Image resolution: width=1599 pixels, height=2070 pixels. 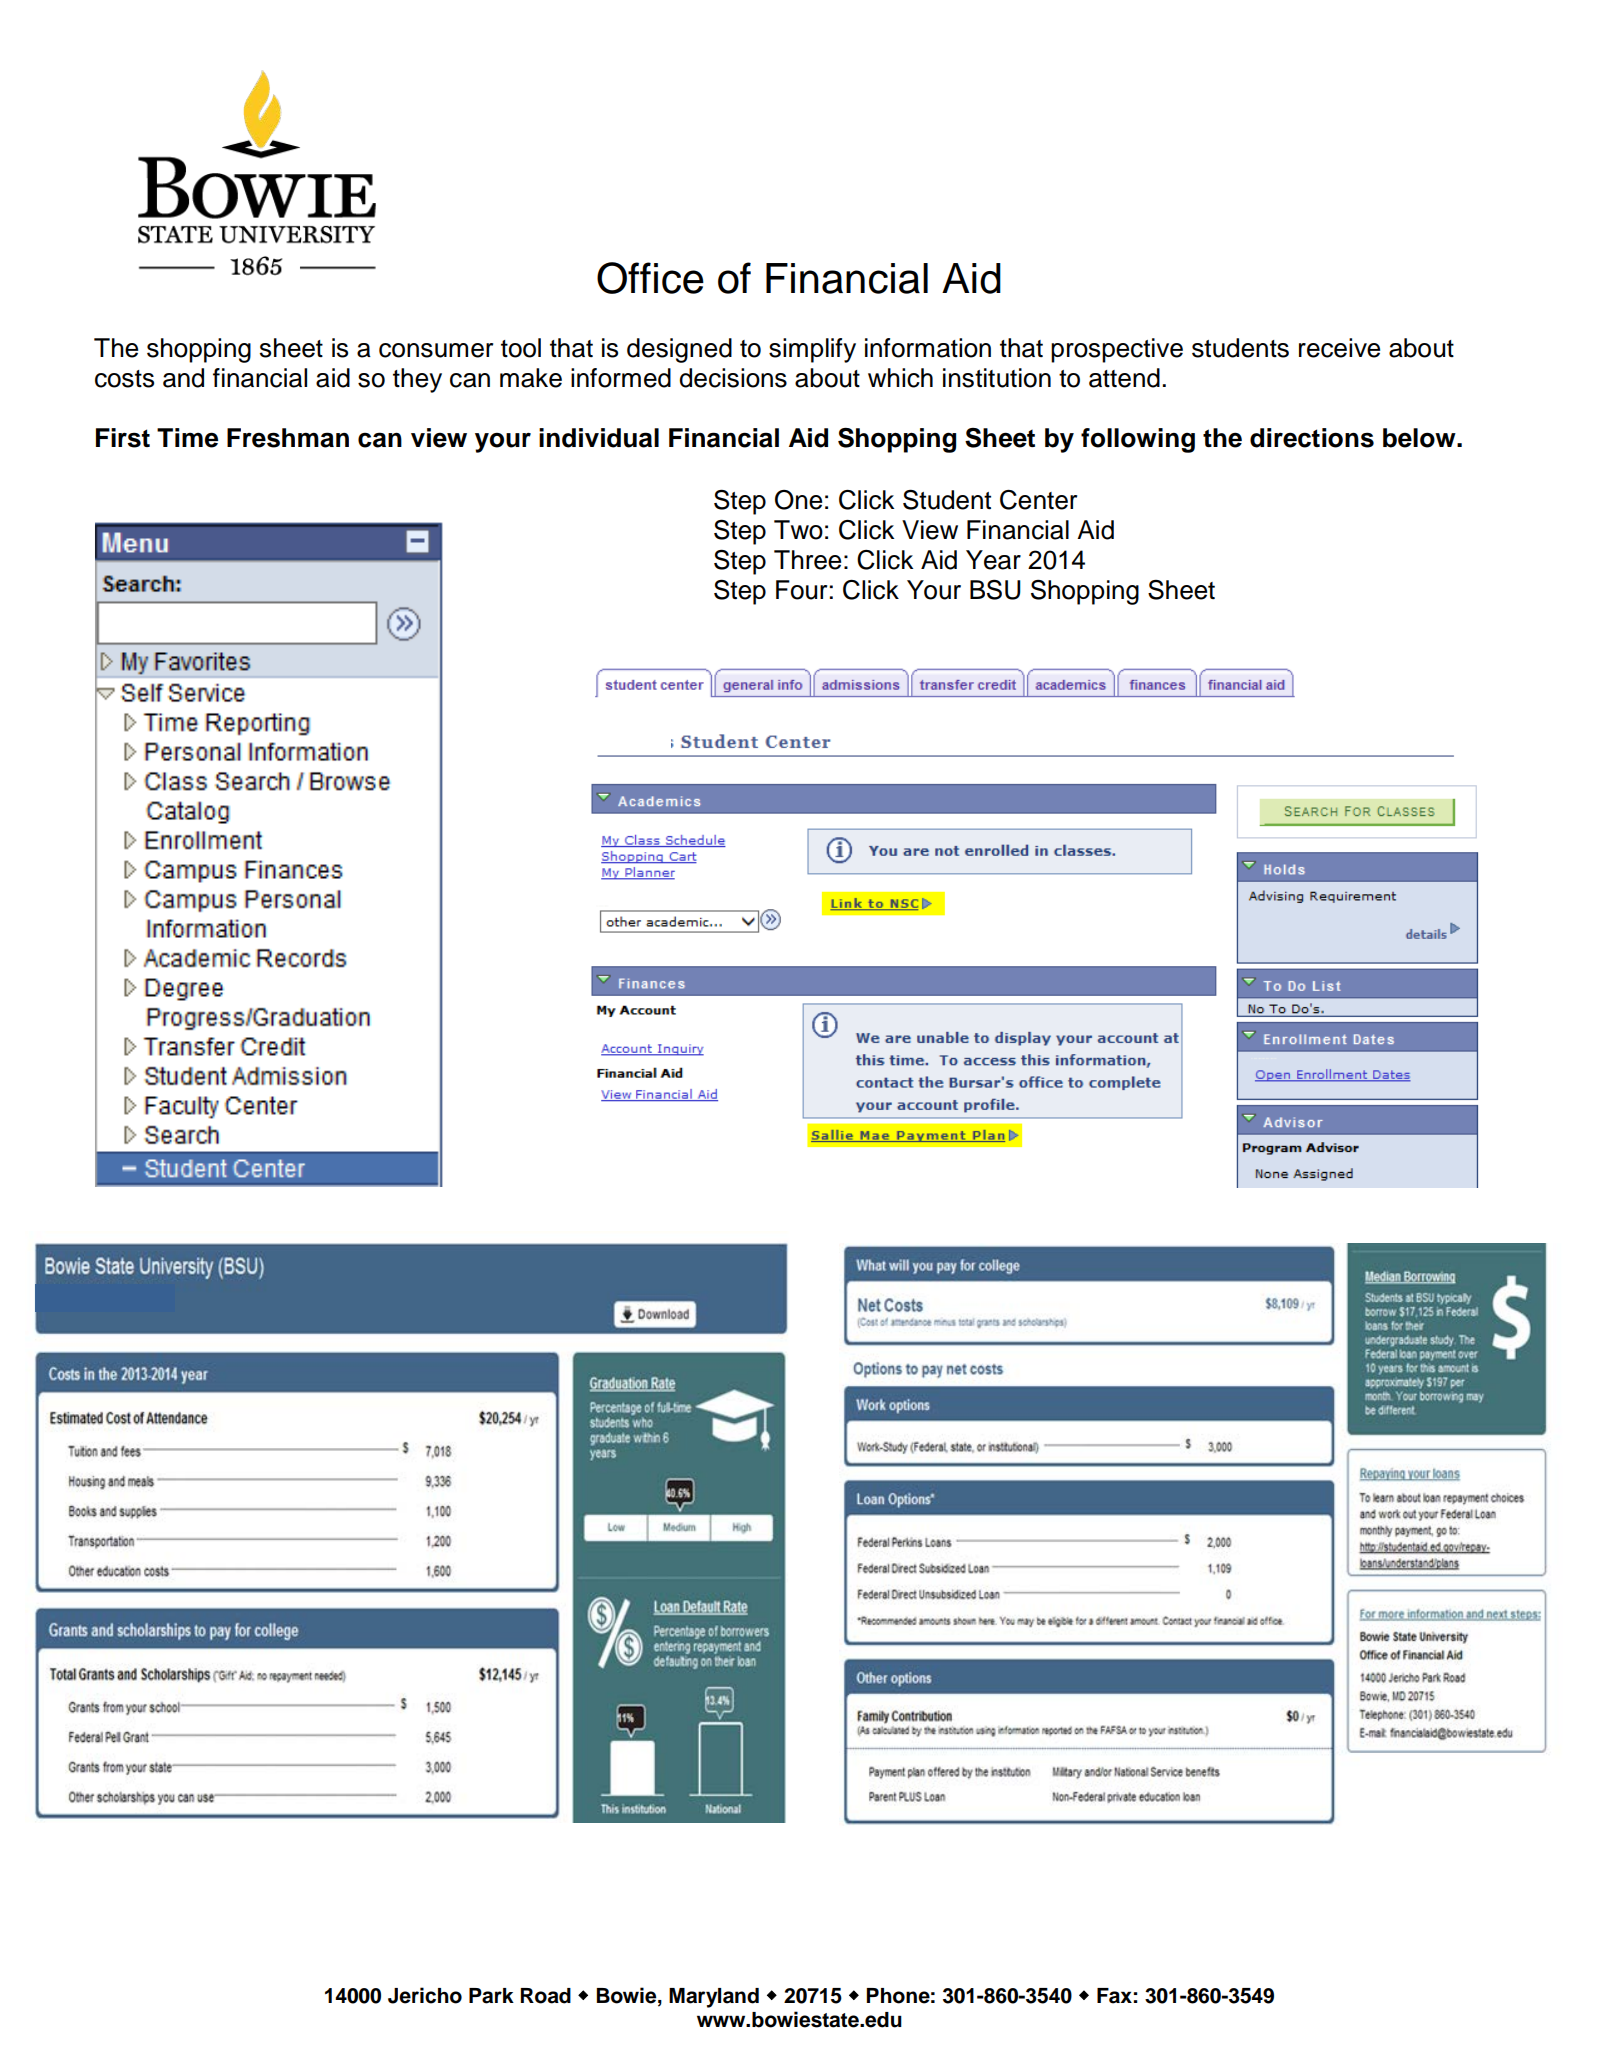 What do you see at coordinates (993, 560) in the document?
I see `Year` at bounding box center [993, 560].
